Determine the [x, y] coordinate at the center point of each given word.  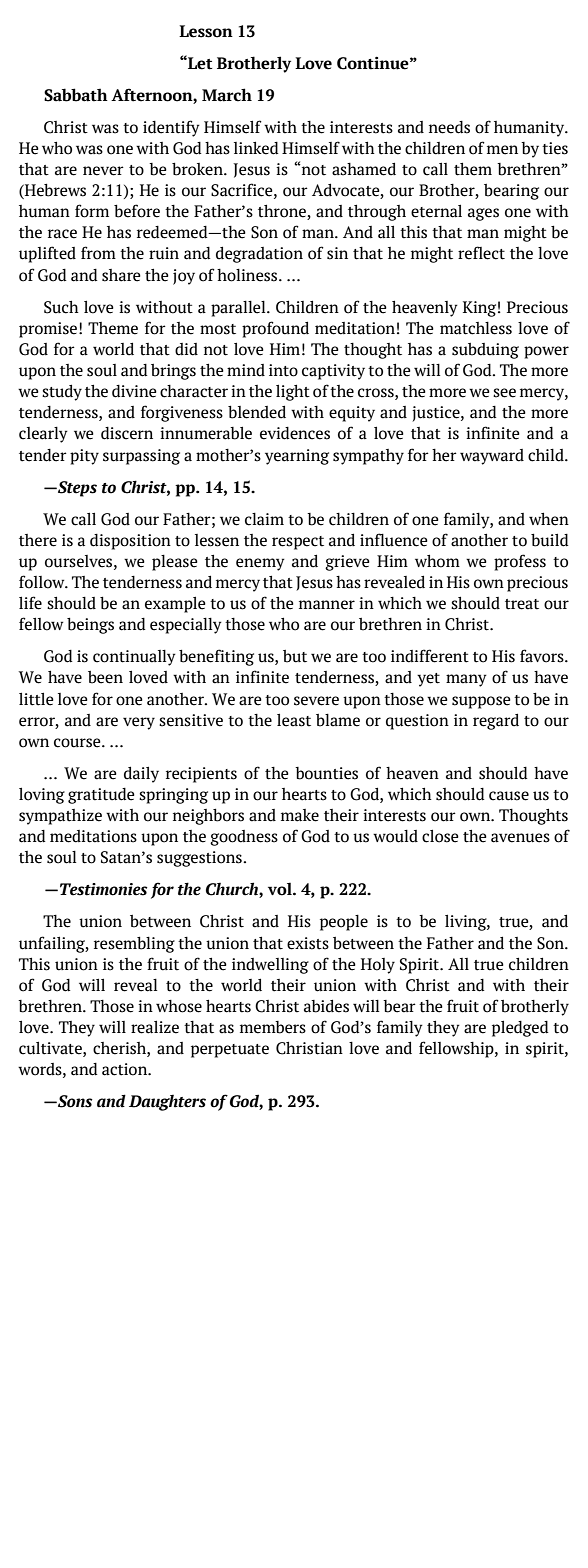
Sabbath [76, 95]
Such [61, 307]
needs [449, 127]
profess [520, 562]
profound [275, 329]
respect [298, 543]
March [227, 95]
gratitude [101, 796]
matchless [476, 328]
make [300, 815]
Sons [74, 1101]
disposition [130, 542]
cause [509, 796]
